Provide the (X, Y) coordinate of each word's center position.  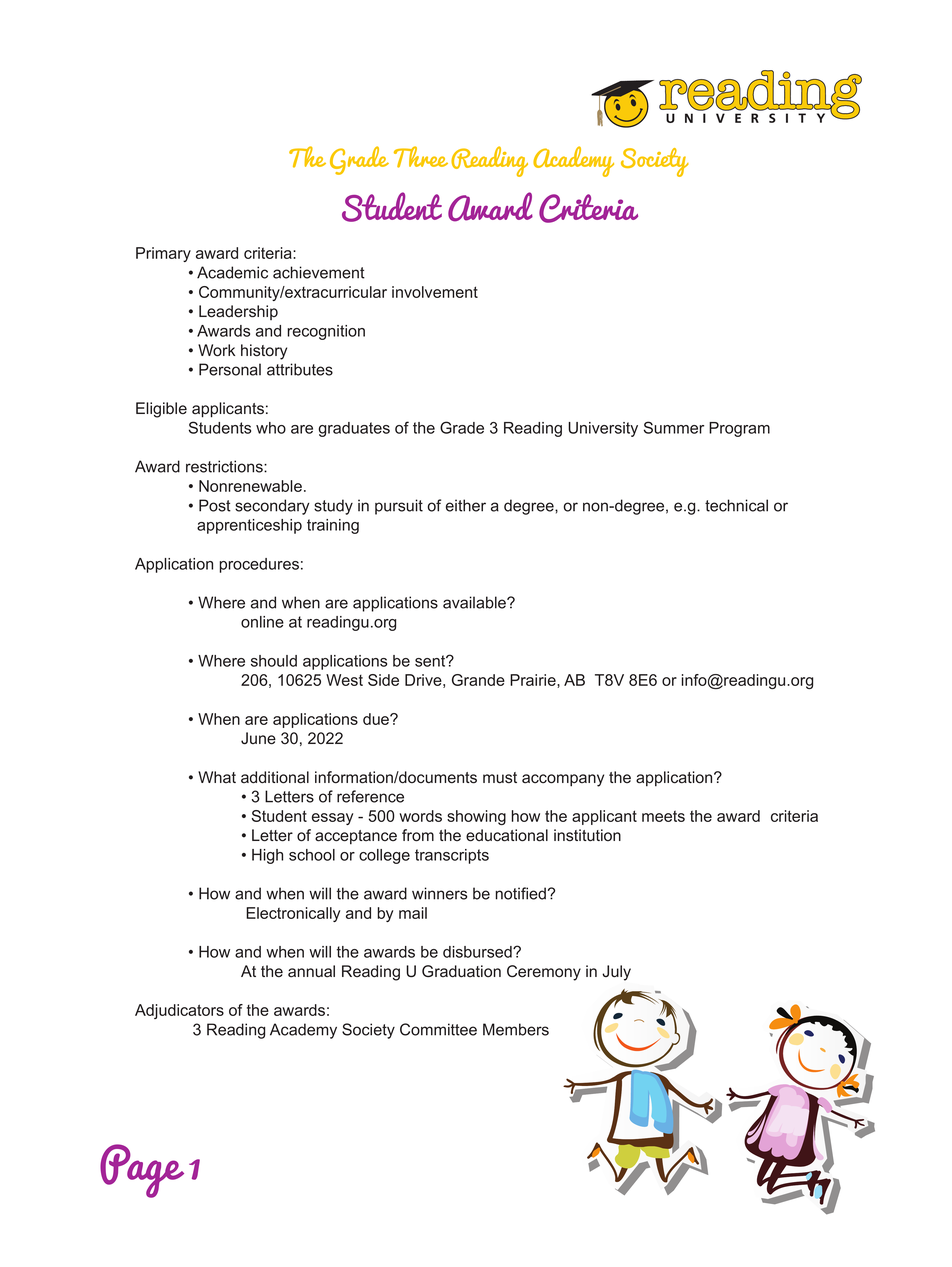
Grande (478, 680)
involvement (435, 292)
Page (142, 1171)
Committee (438, 1029)
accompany (563, 780)
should (274, 661)
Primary (163, 254)
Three (421, 157)
